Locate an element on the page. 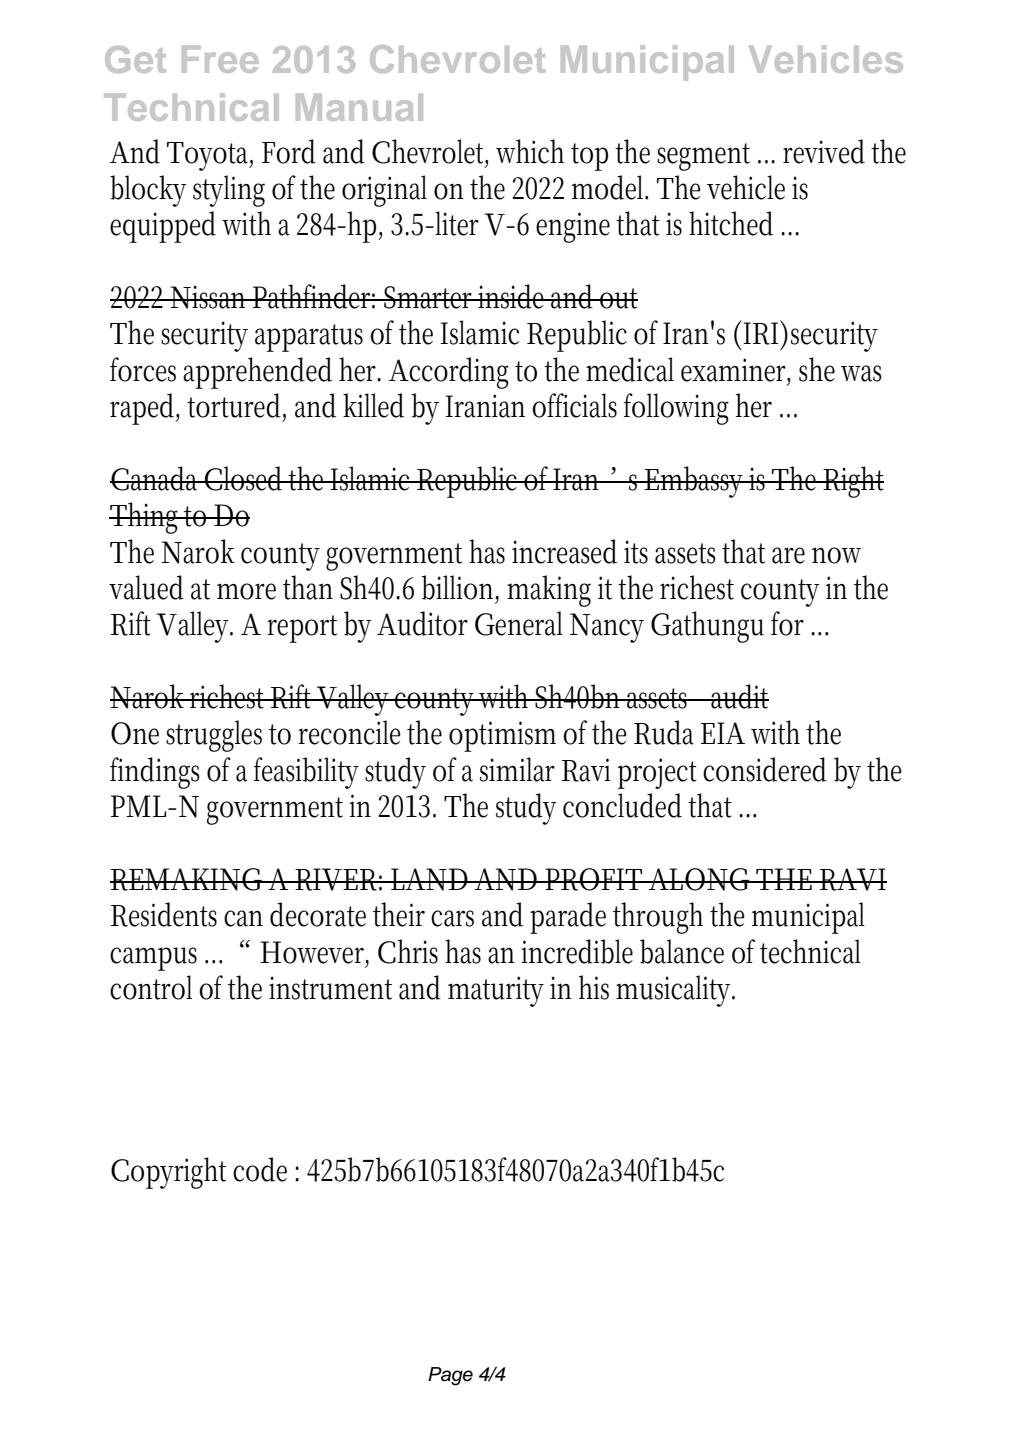 This image has height=1443, width=1017. ALONG is located at coordinates (699, 879).
